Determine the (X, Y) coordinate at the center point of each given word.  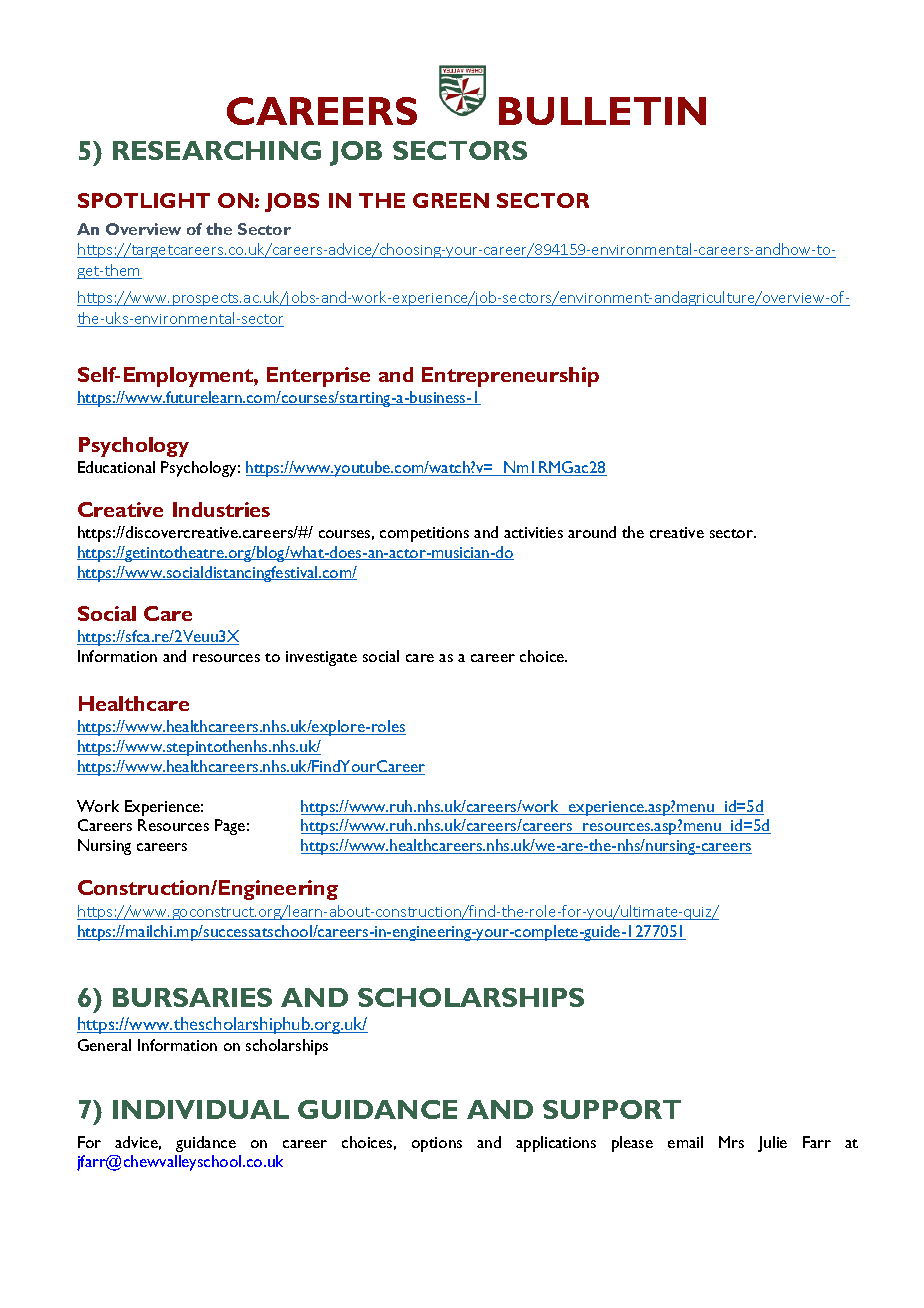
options (437, 1144)
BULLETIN (602, 111)
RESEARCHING (217, 150)
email (685, 1142)
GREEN (451, 200)
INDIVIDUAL (201, 1109)
